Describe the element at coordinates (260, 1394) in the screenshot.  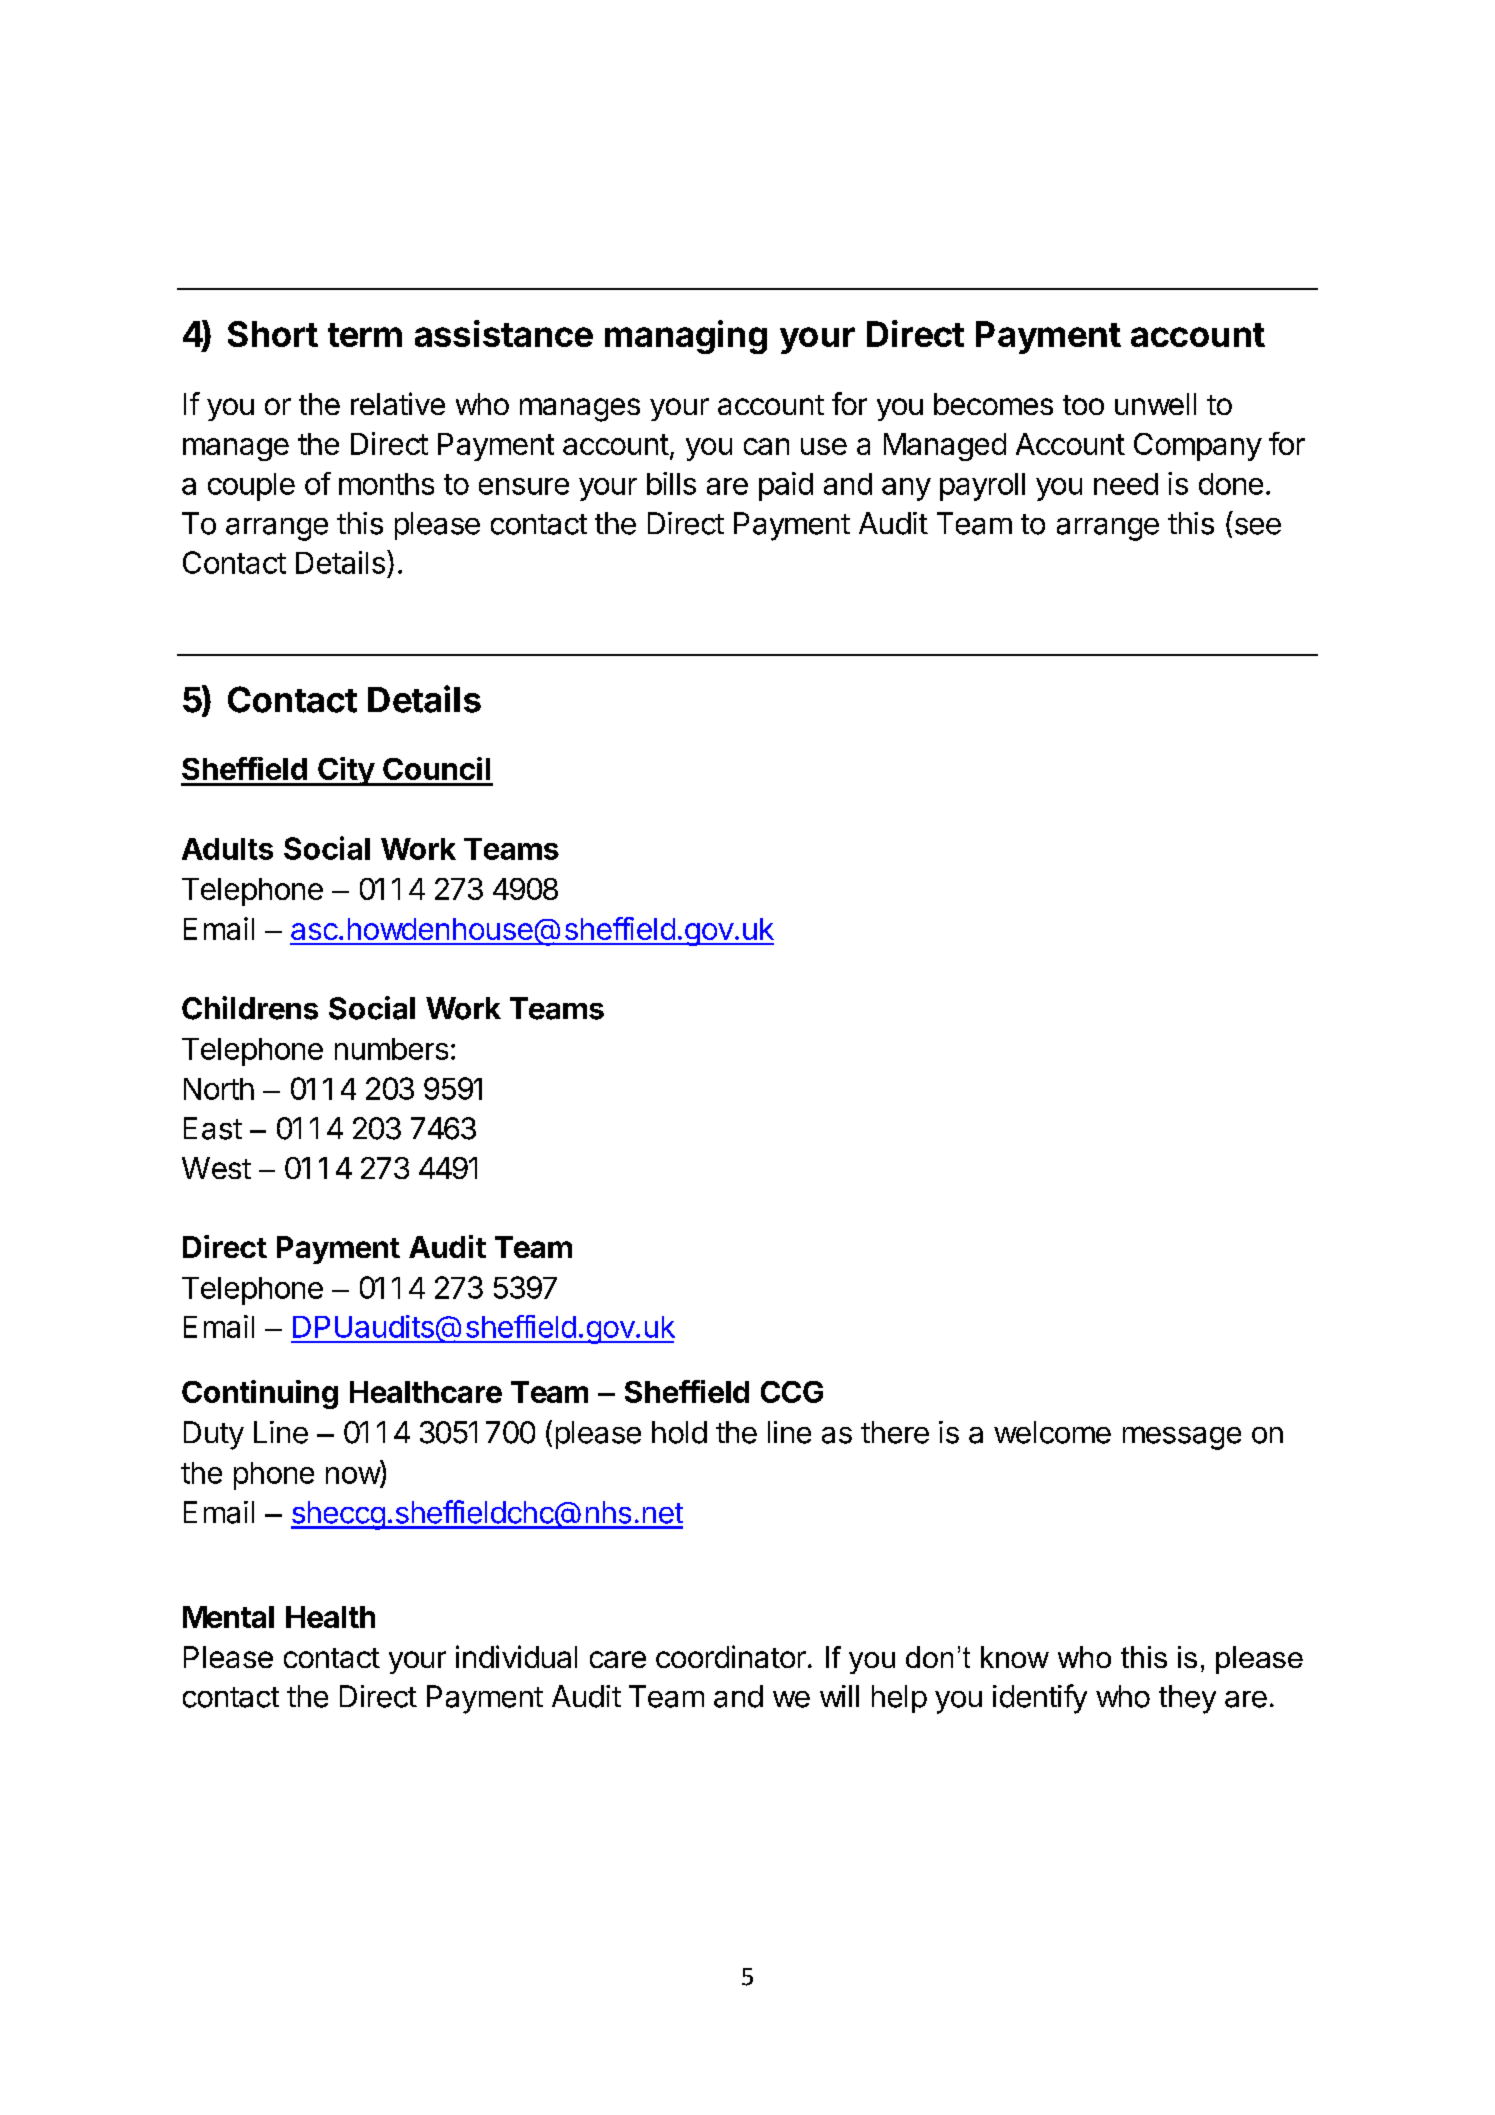
I see `Continuing` at that location.
